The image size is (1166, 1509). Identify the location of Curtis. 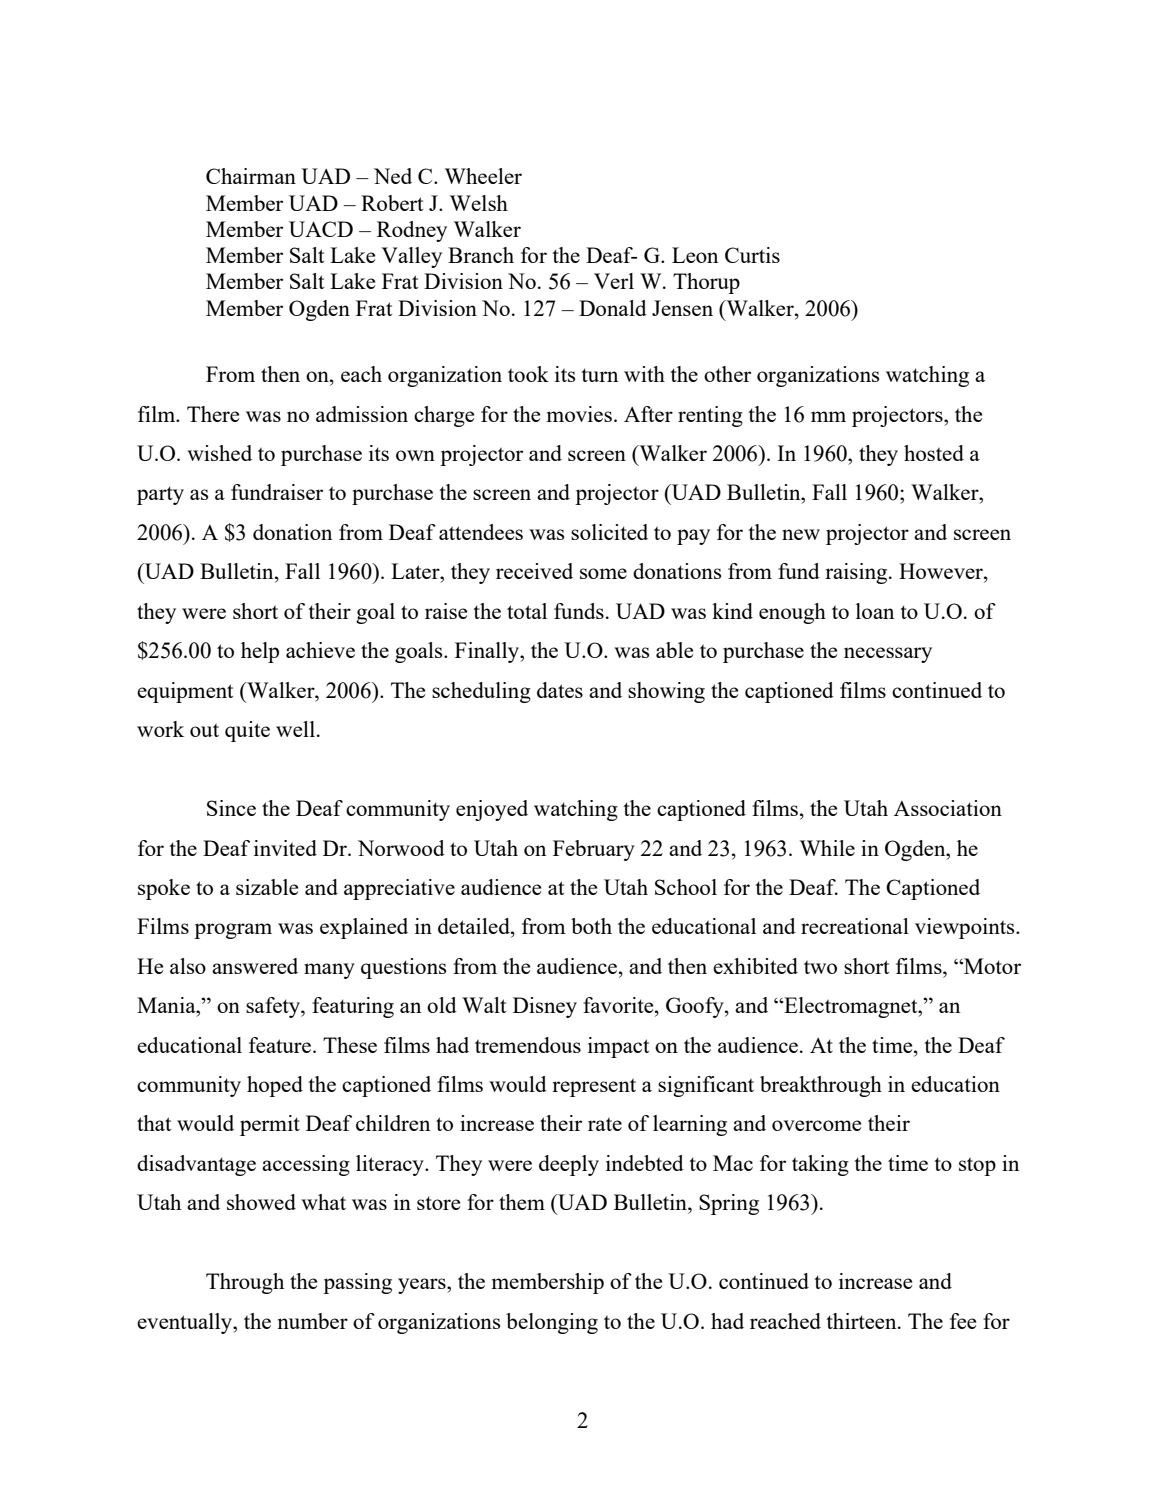
(752, 255).
